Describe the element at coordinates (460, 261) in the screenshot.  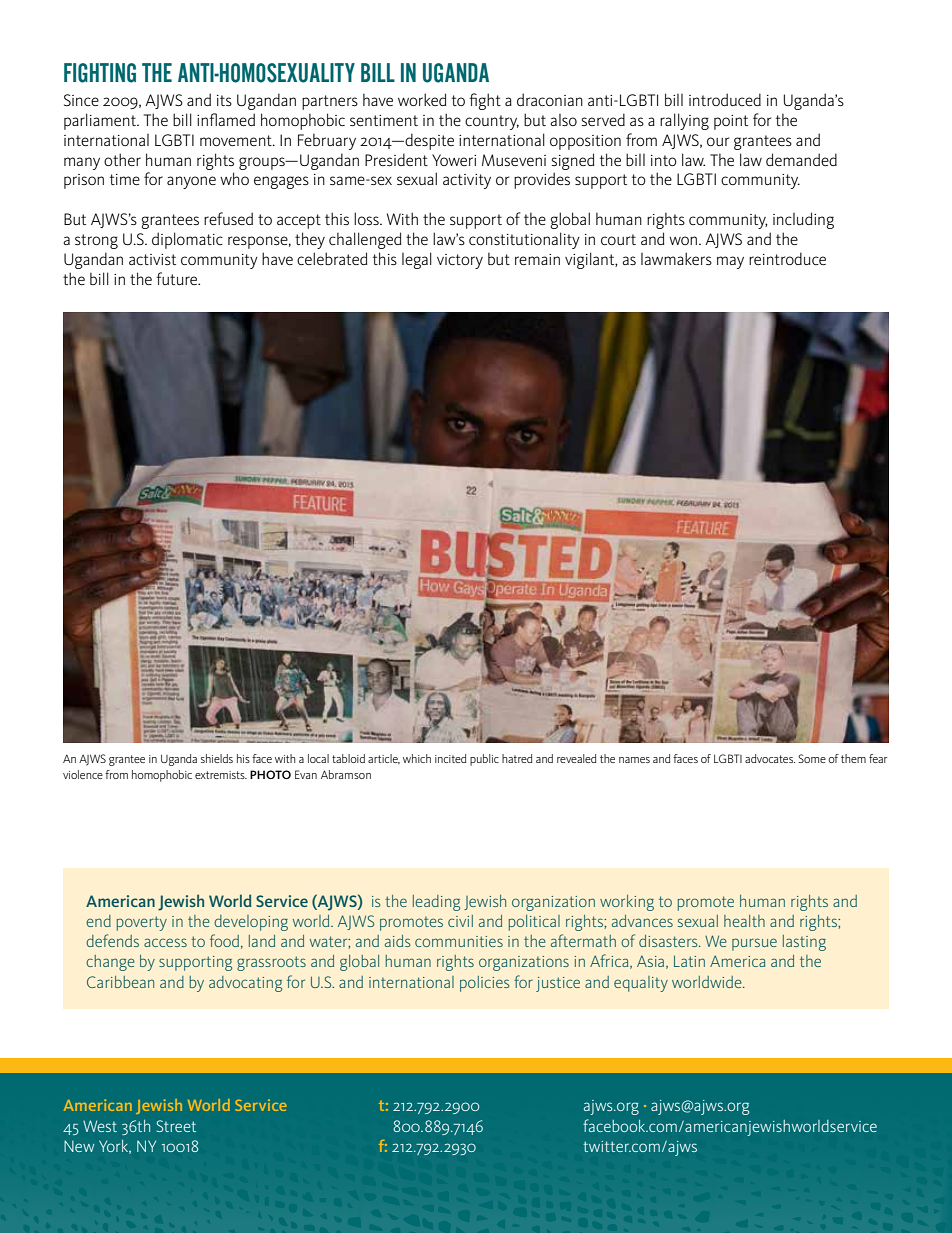
I see `victory` at that location.
